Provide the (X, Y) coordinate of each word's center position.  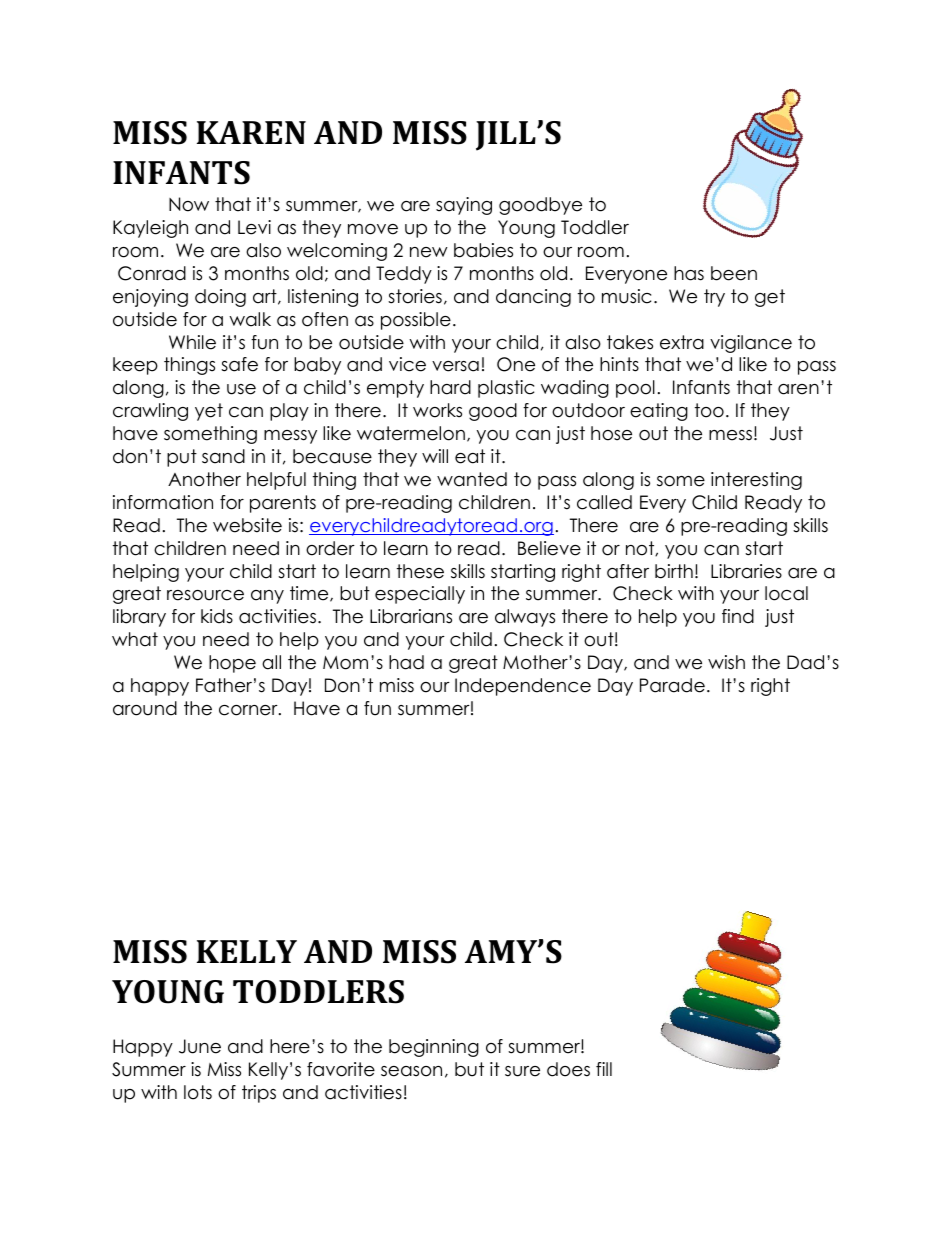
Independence (523, 687)
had (406, 662)
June (200, 1046)
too (709, 410)
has (689, 273)
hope (232, 664)
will (435, 456)
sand (223, 456)
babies (483, 250)
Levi (254, 227)
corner (249, 710)
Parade (672, 685)
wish (726, 662)
